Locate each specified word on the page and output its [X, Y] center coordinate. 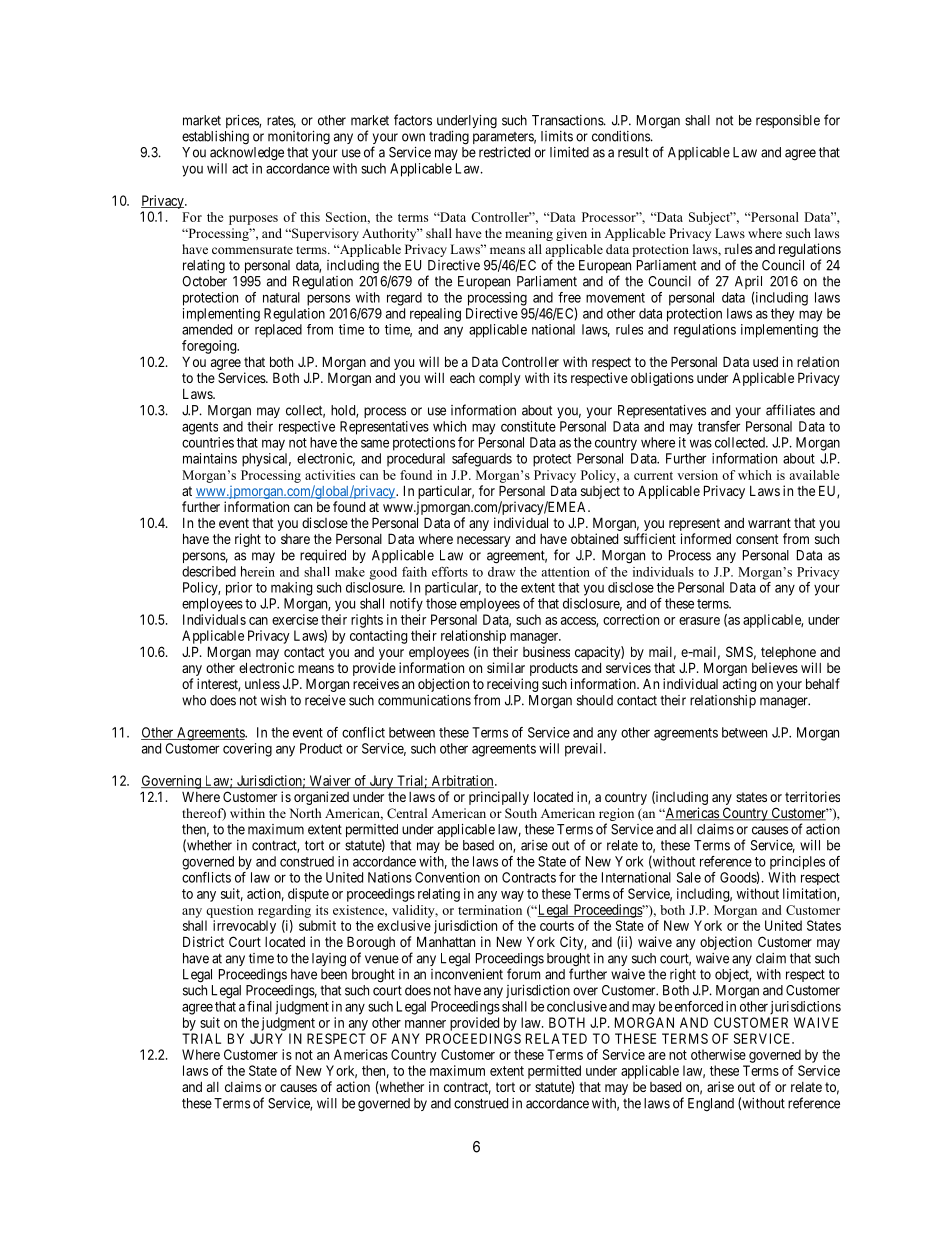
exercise [295, 619]
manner [425, 1024]
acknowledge [247, 154]
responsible [788, 121]
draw [501, 572]
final [259, 1006]
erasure [699, 621]
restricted [504, 152]
